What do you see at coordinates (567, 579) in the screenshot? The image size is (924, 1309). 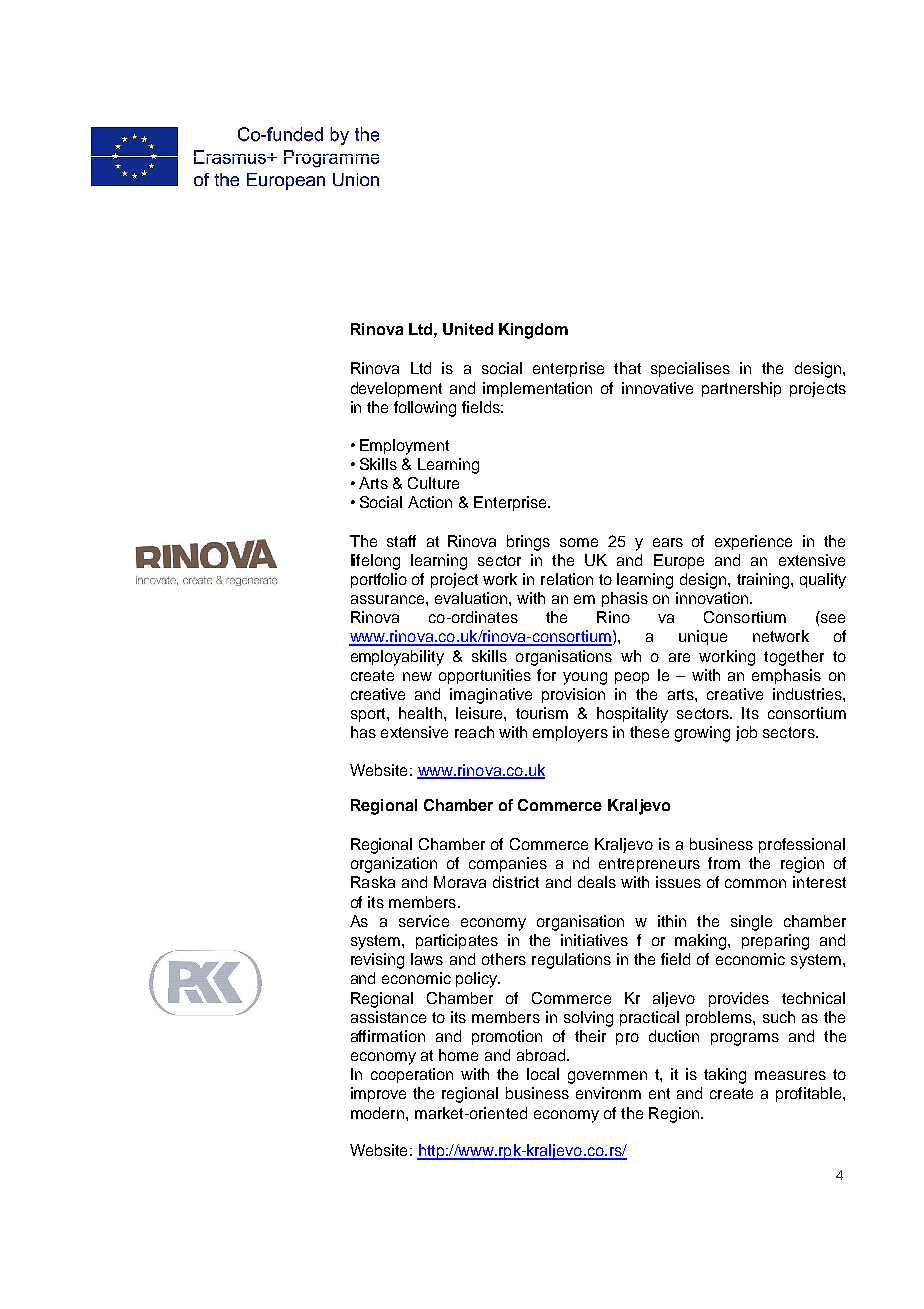 I see `relation` at bounding box center [567, 579].
